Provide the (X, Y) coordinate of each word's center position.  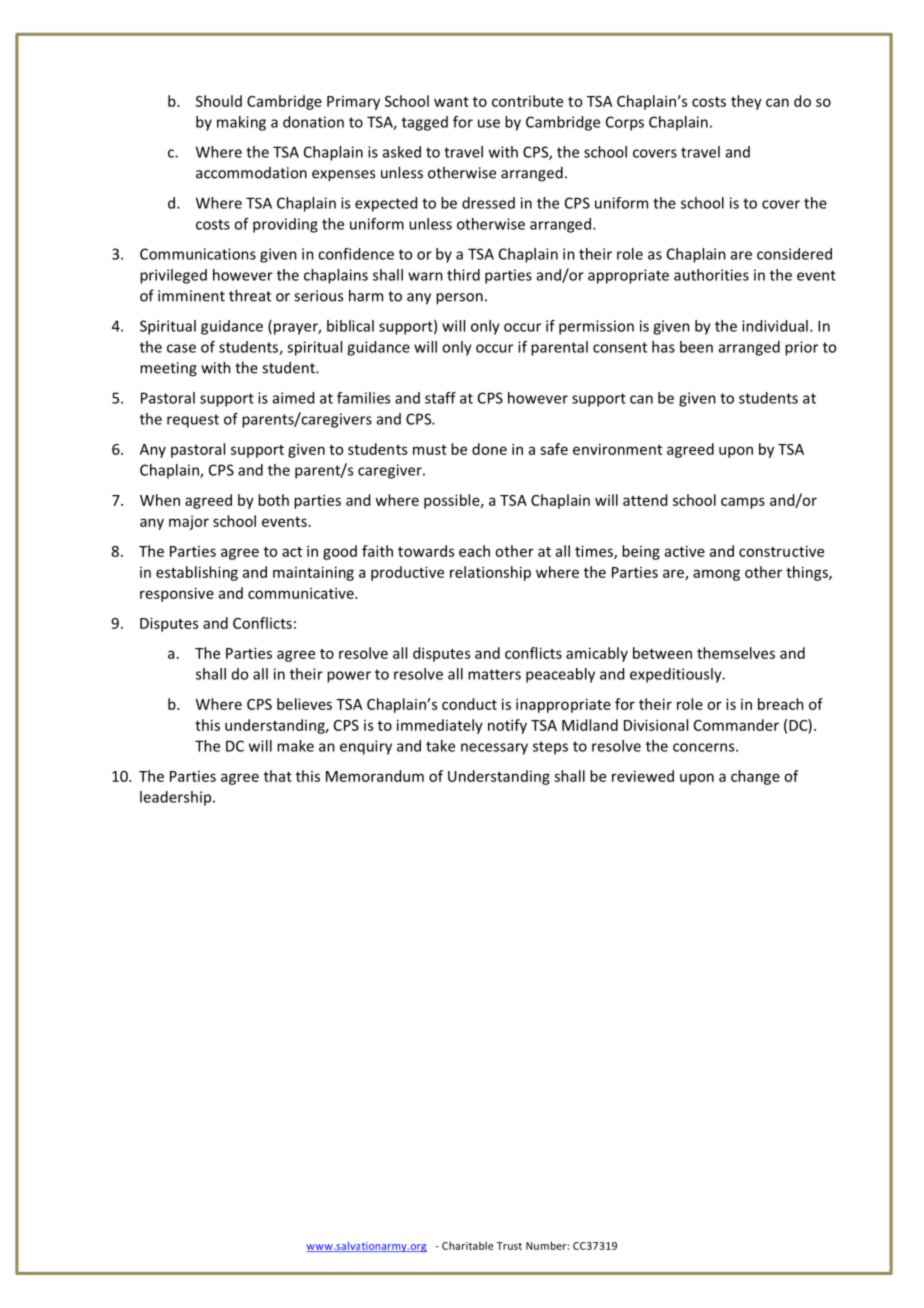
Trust (509, 1246)
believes (304, 704)
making (241, 123)
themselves (736, 653)
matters (494, 674)
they (746, 102)
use (489, 123)
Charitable (467, 1245)
